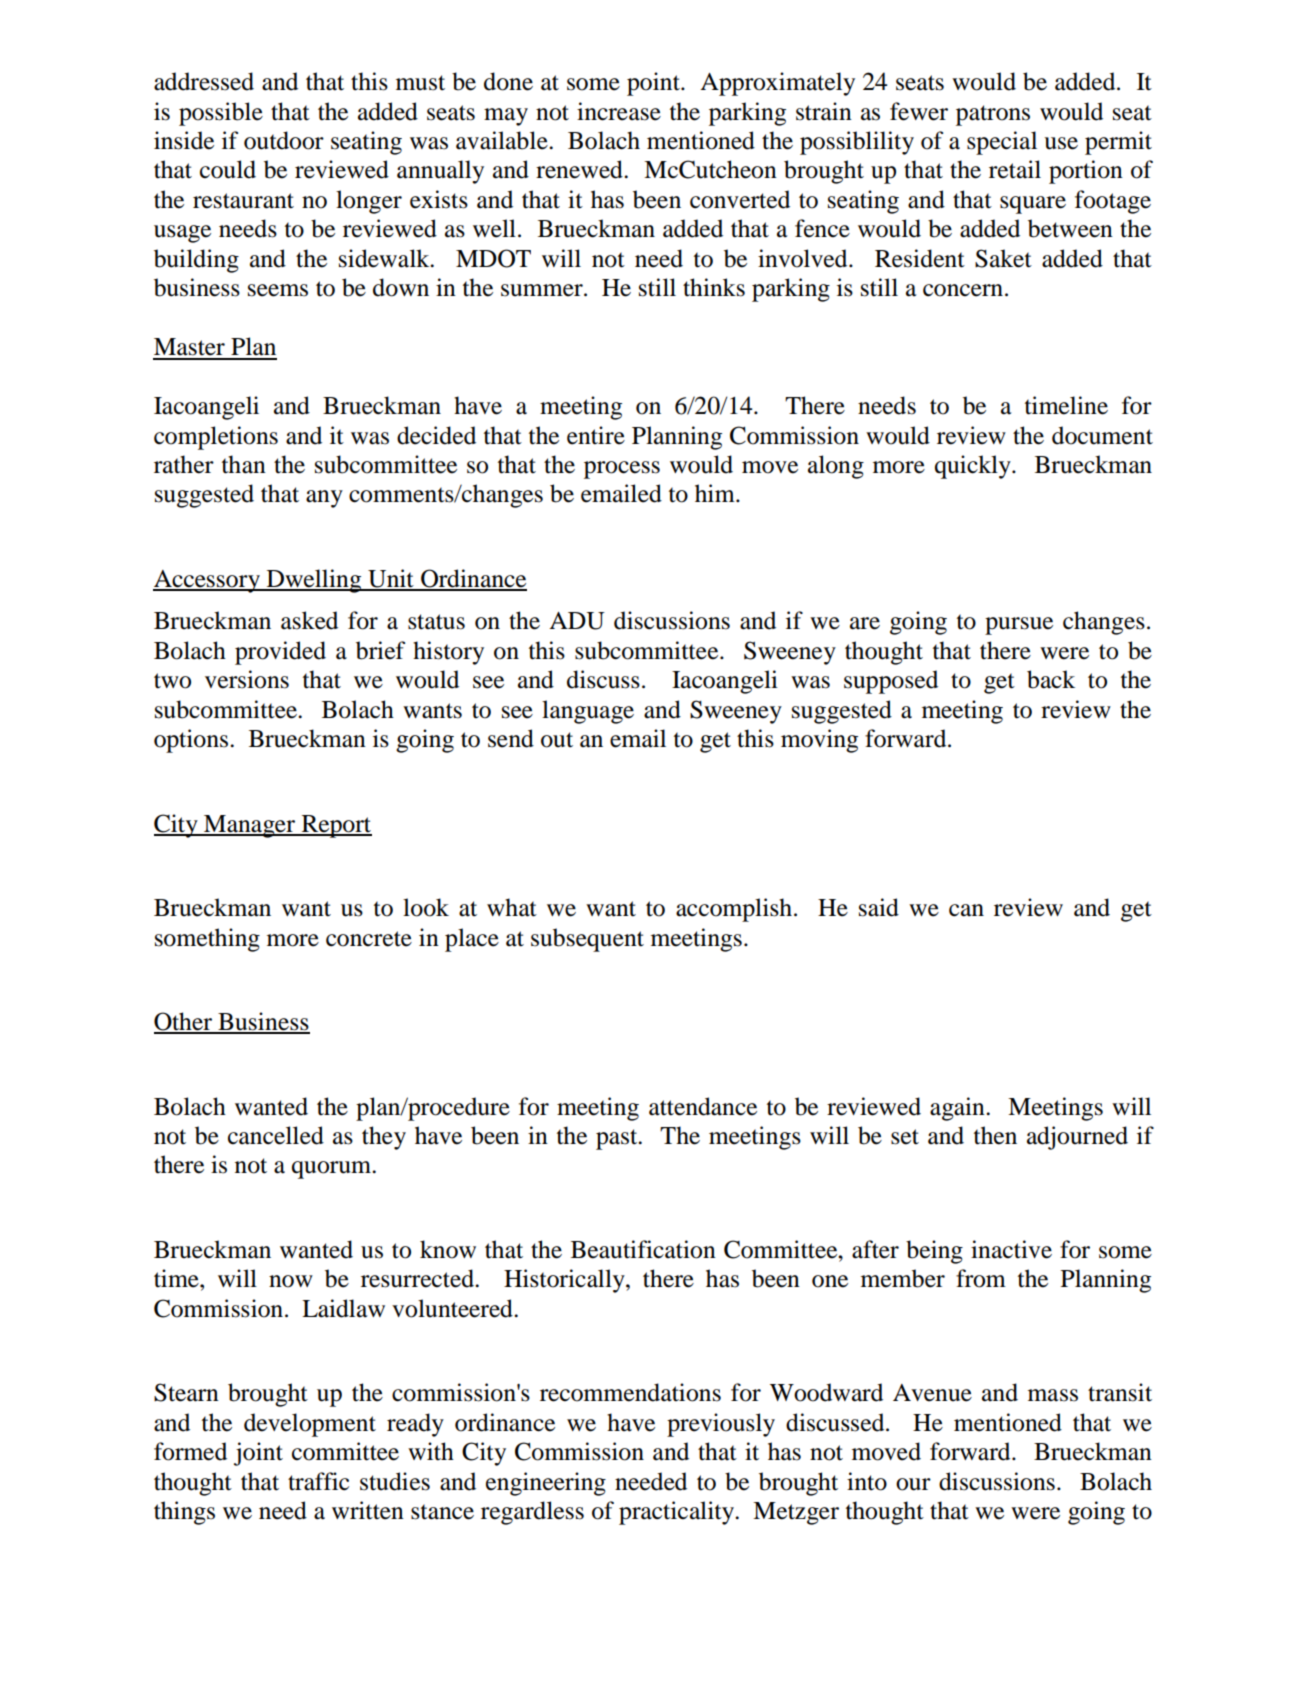  What do you see at coordinates (618, 1139) in the document?
I see `past` at bounding box center [618, 1139].
